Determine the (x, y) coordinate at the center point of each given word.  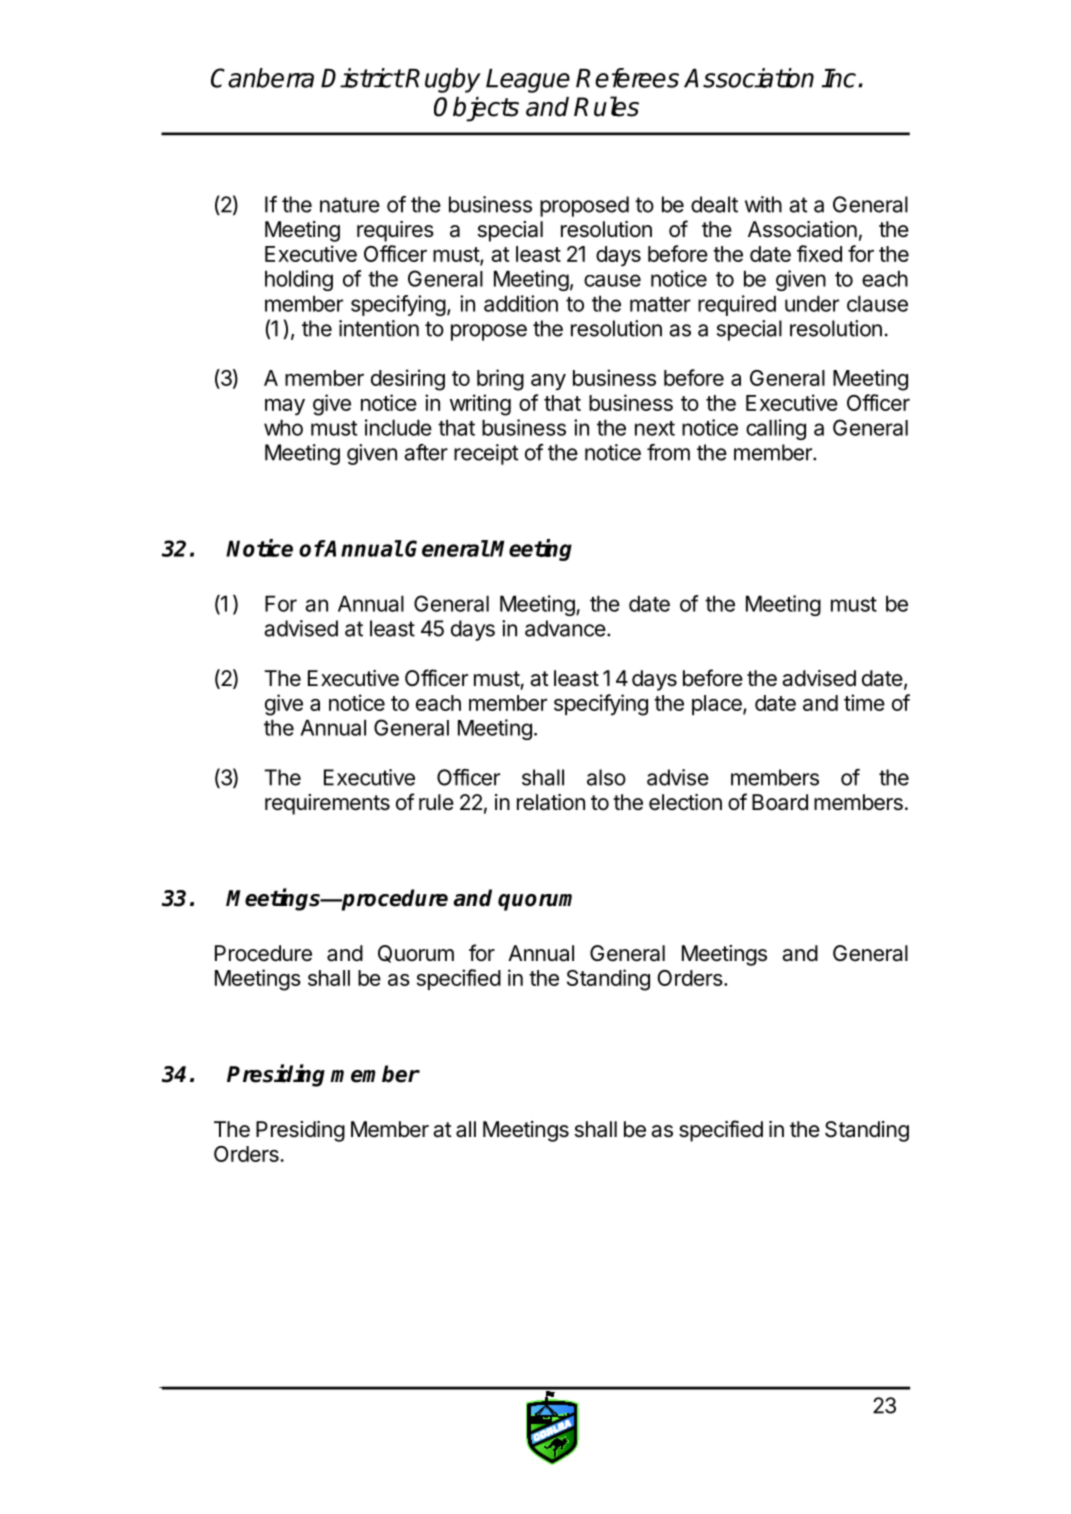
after (426, 452)
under (812, 303)
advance (565, 628)
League (528, 81)
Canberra (262, 78)
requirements (327, 804)
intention (379, 328)
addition (521, 303)
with (763, 204)
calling (776, 429)
